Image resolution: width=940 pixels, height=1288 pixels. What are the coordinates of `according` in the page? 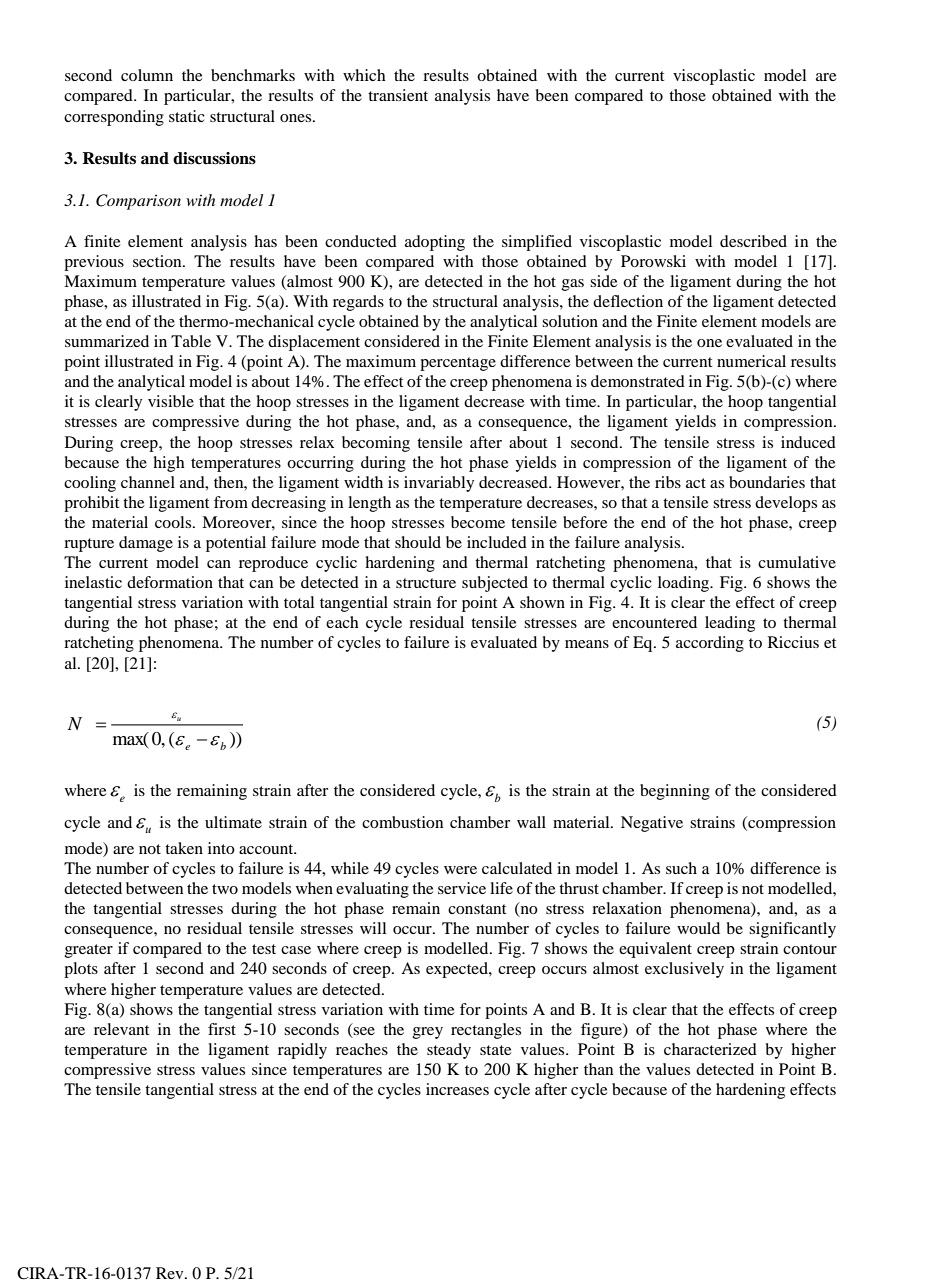 It's located at (710, 644).
